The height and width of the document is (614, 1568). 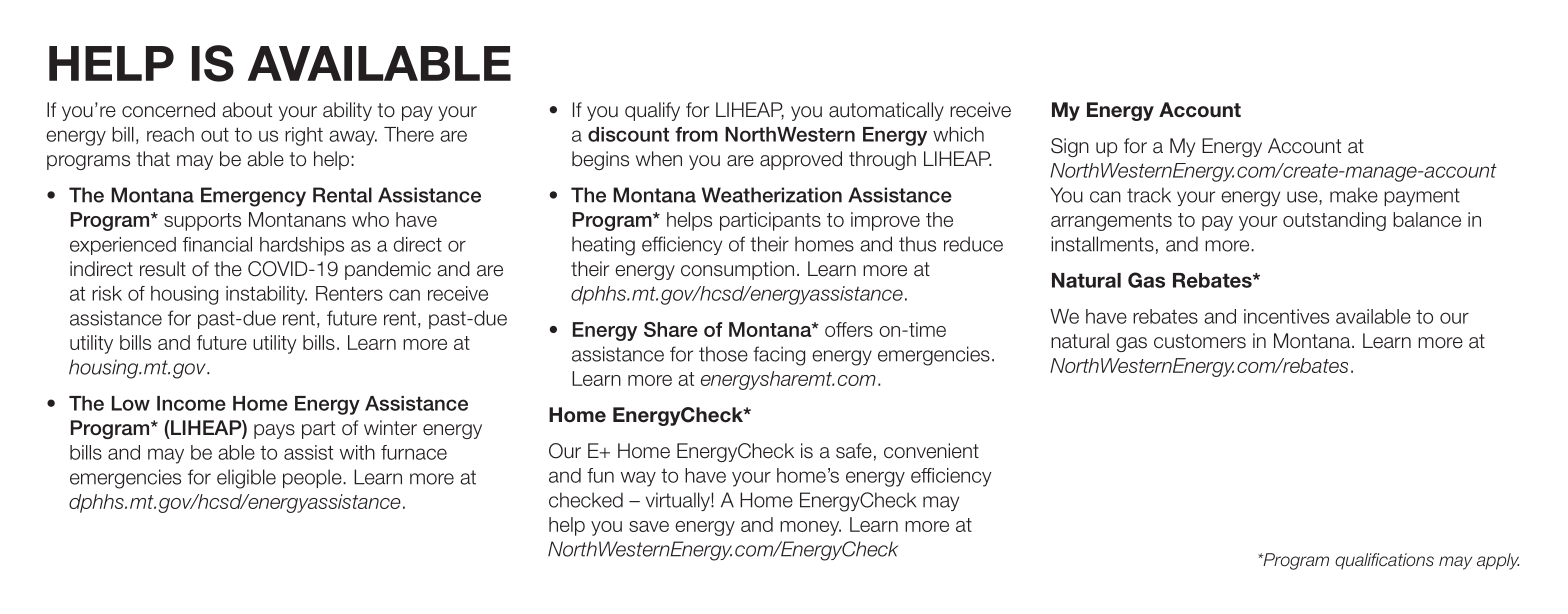 I want to click on installments, so click(x=1102, y=244).
